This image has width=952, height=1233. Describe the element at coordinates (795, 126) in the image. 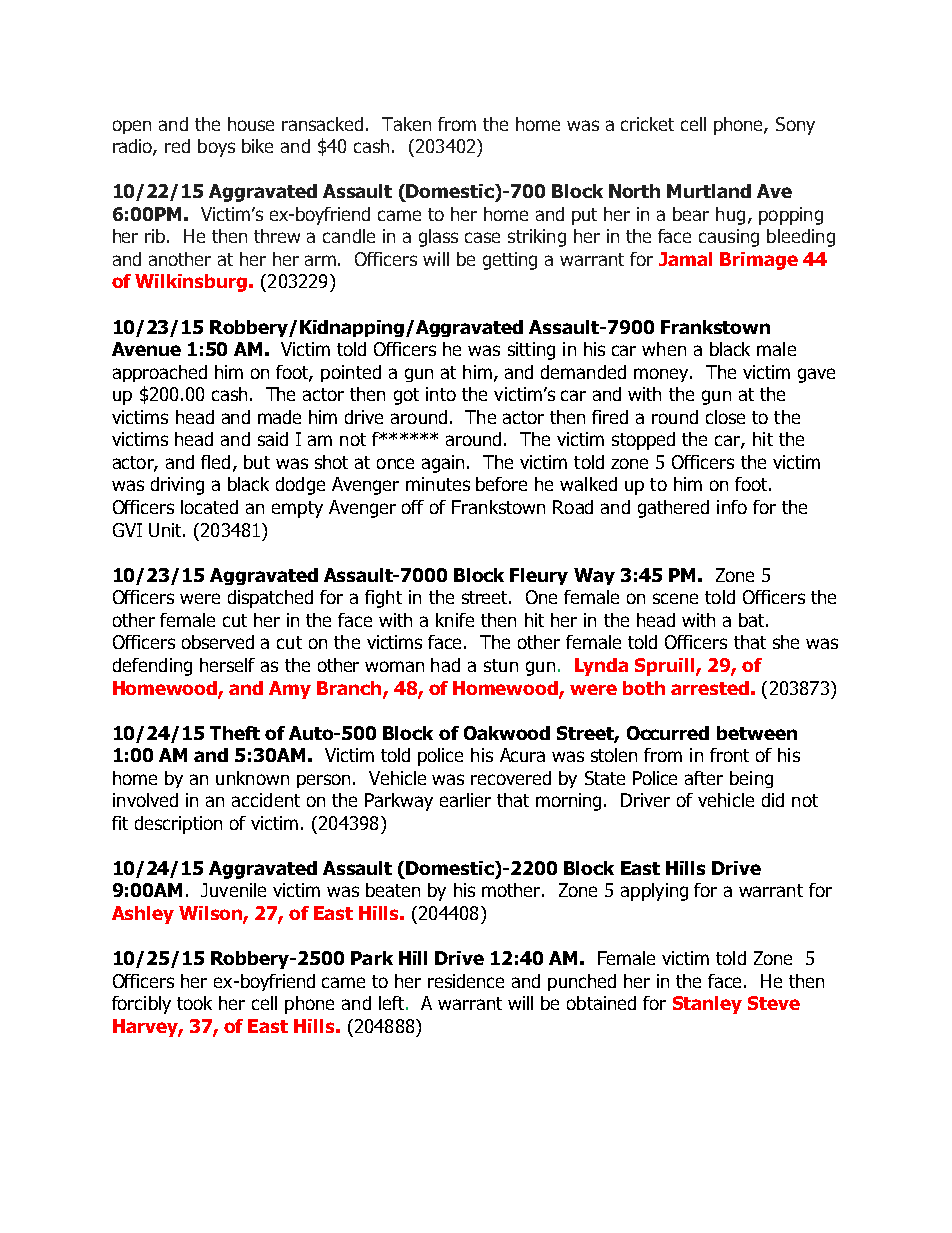

I see `Sony` at that location.
